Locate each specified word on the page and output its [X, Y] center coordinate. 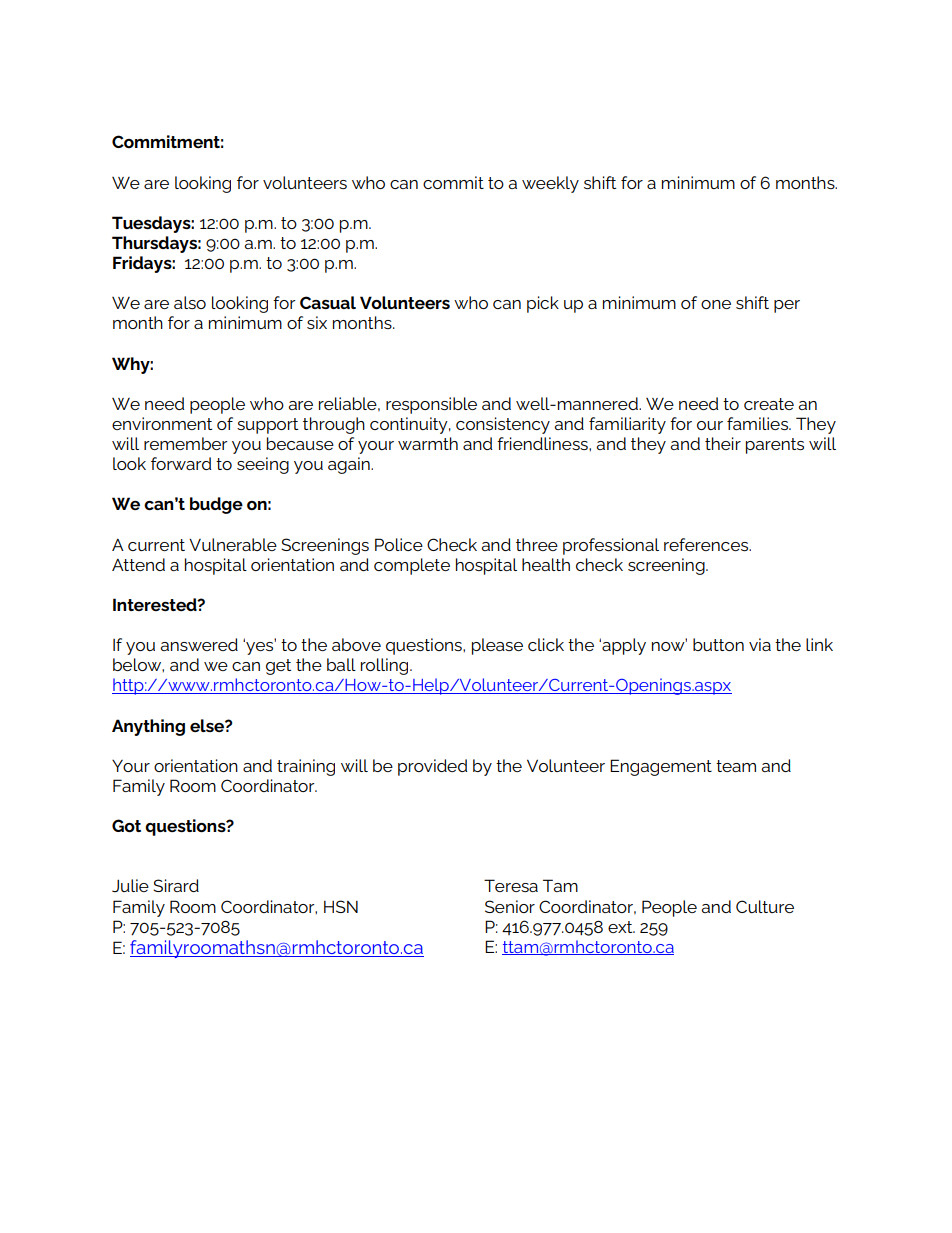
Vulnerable [233, 544]
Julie [130, 885]
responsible [431, 405]
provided [432, 767]
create [769, 404]
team [736, 766]
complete [412, 566]
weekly [550, 184]
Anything [148, 727]
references [707, 544]
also [190, 302]
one [716, 304]
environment [162, 423]
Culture [765, 906]
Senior [510, 906]
